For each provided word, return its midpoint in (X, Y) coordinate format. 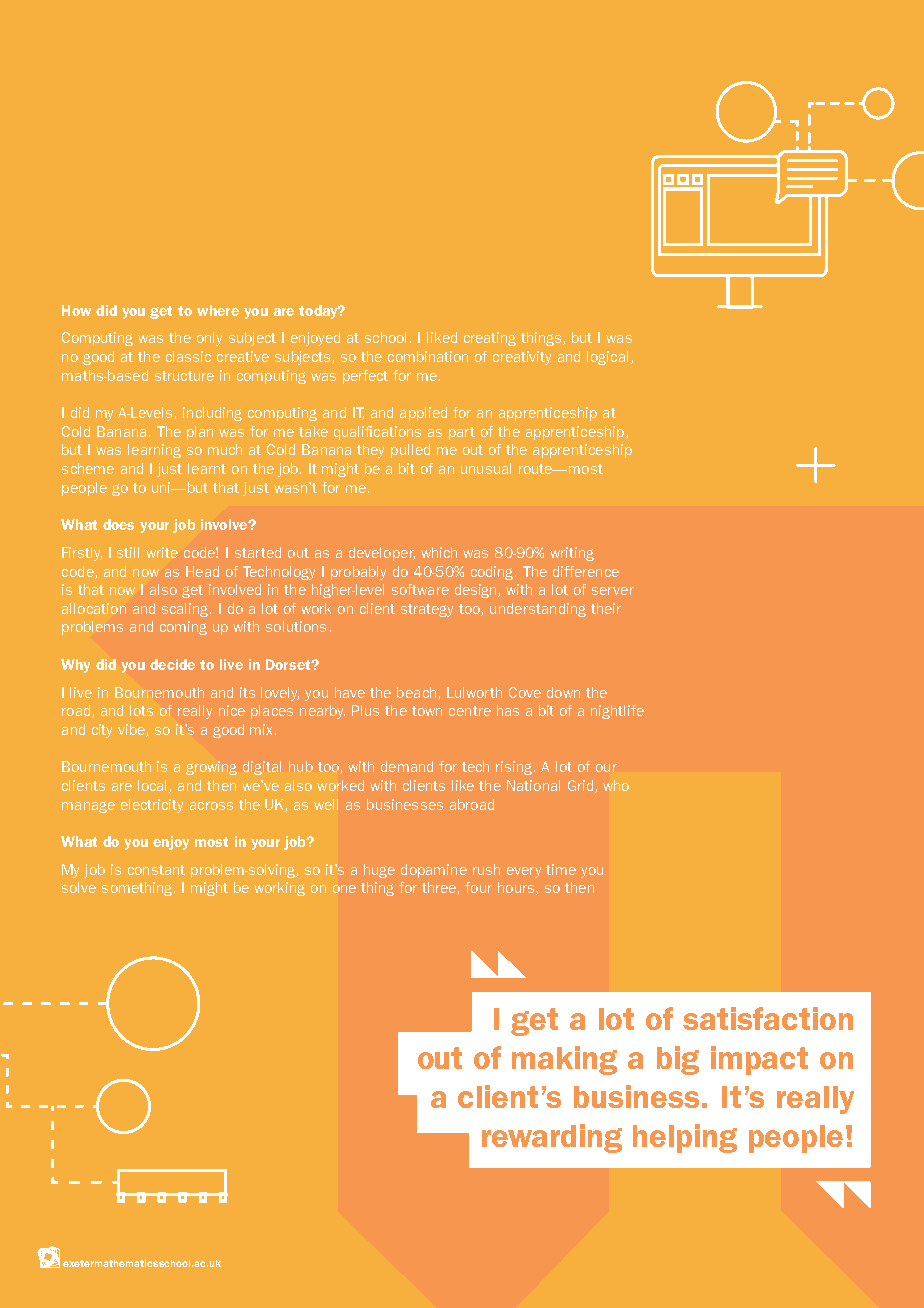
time (561, 869)
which (439, 552)
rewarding (552, 1138)
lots (141, 710)
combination (428, 356)
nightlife (617, 712)
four (478, 887)
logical (607, 358)
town (427, 711)
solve (79, 887)
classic (188, 356)
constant (156, 870)
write (162, 552)
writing (572, 554)
